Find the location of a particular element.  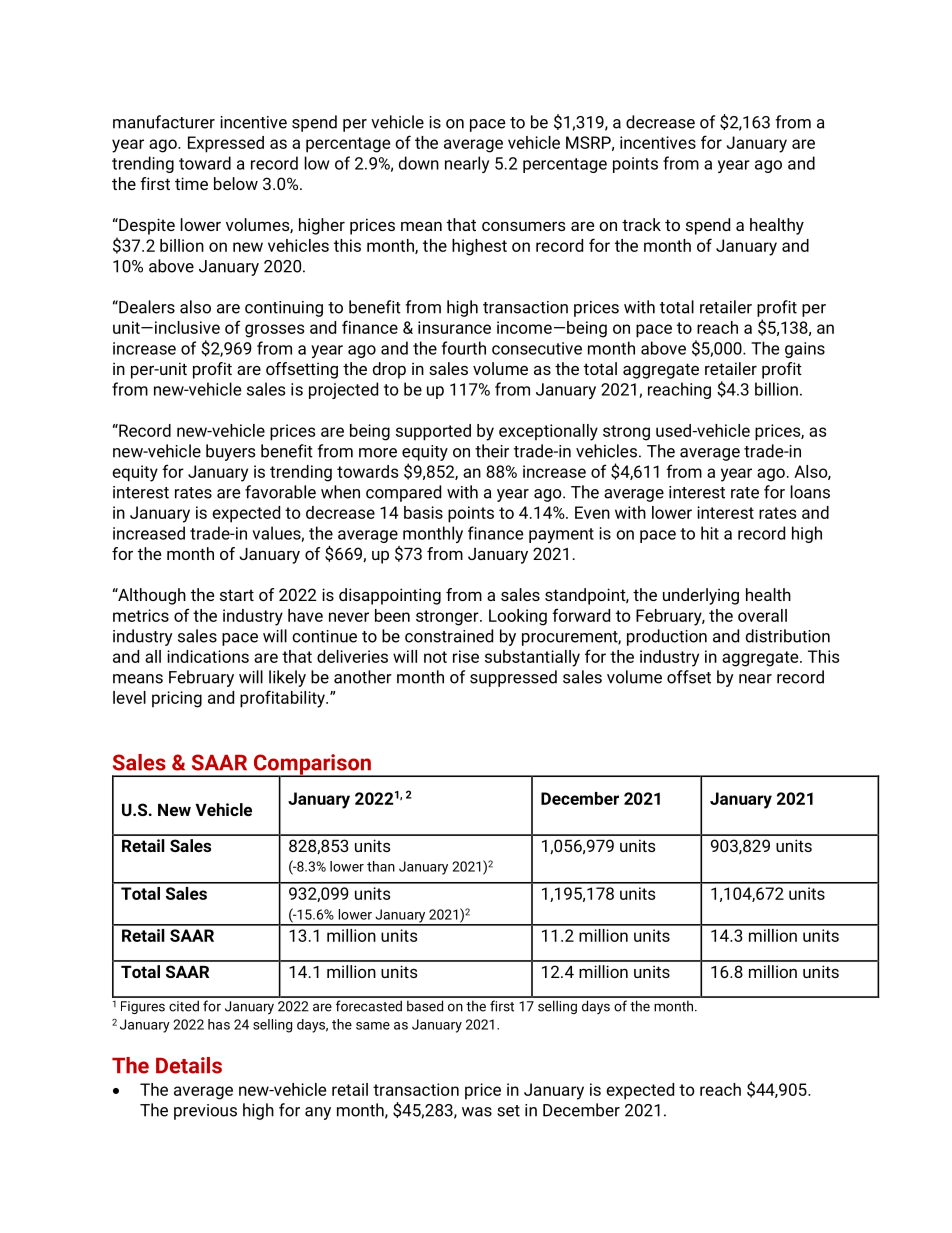

suppressed is located at coordinates (513, 678).
